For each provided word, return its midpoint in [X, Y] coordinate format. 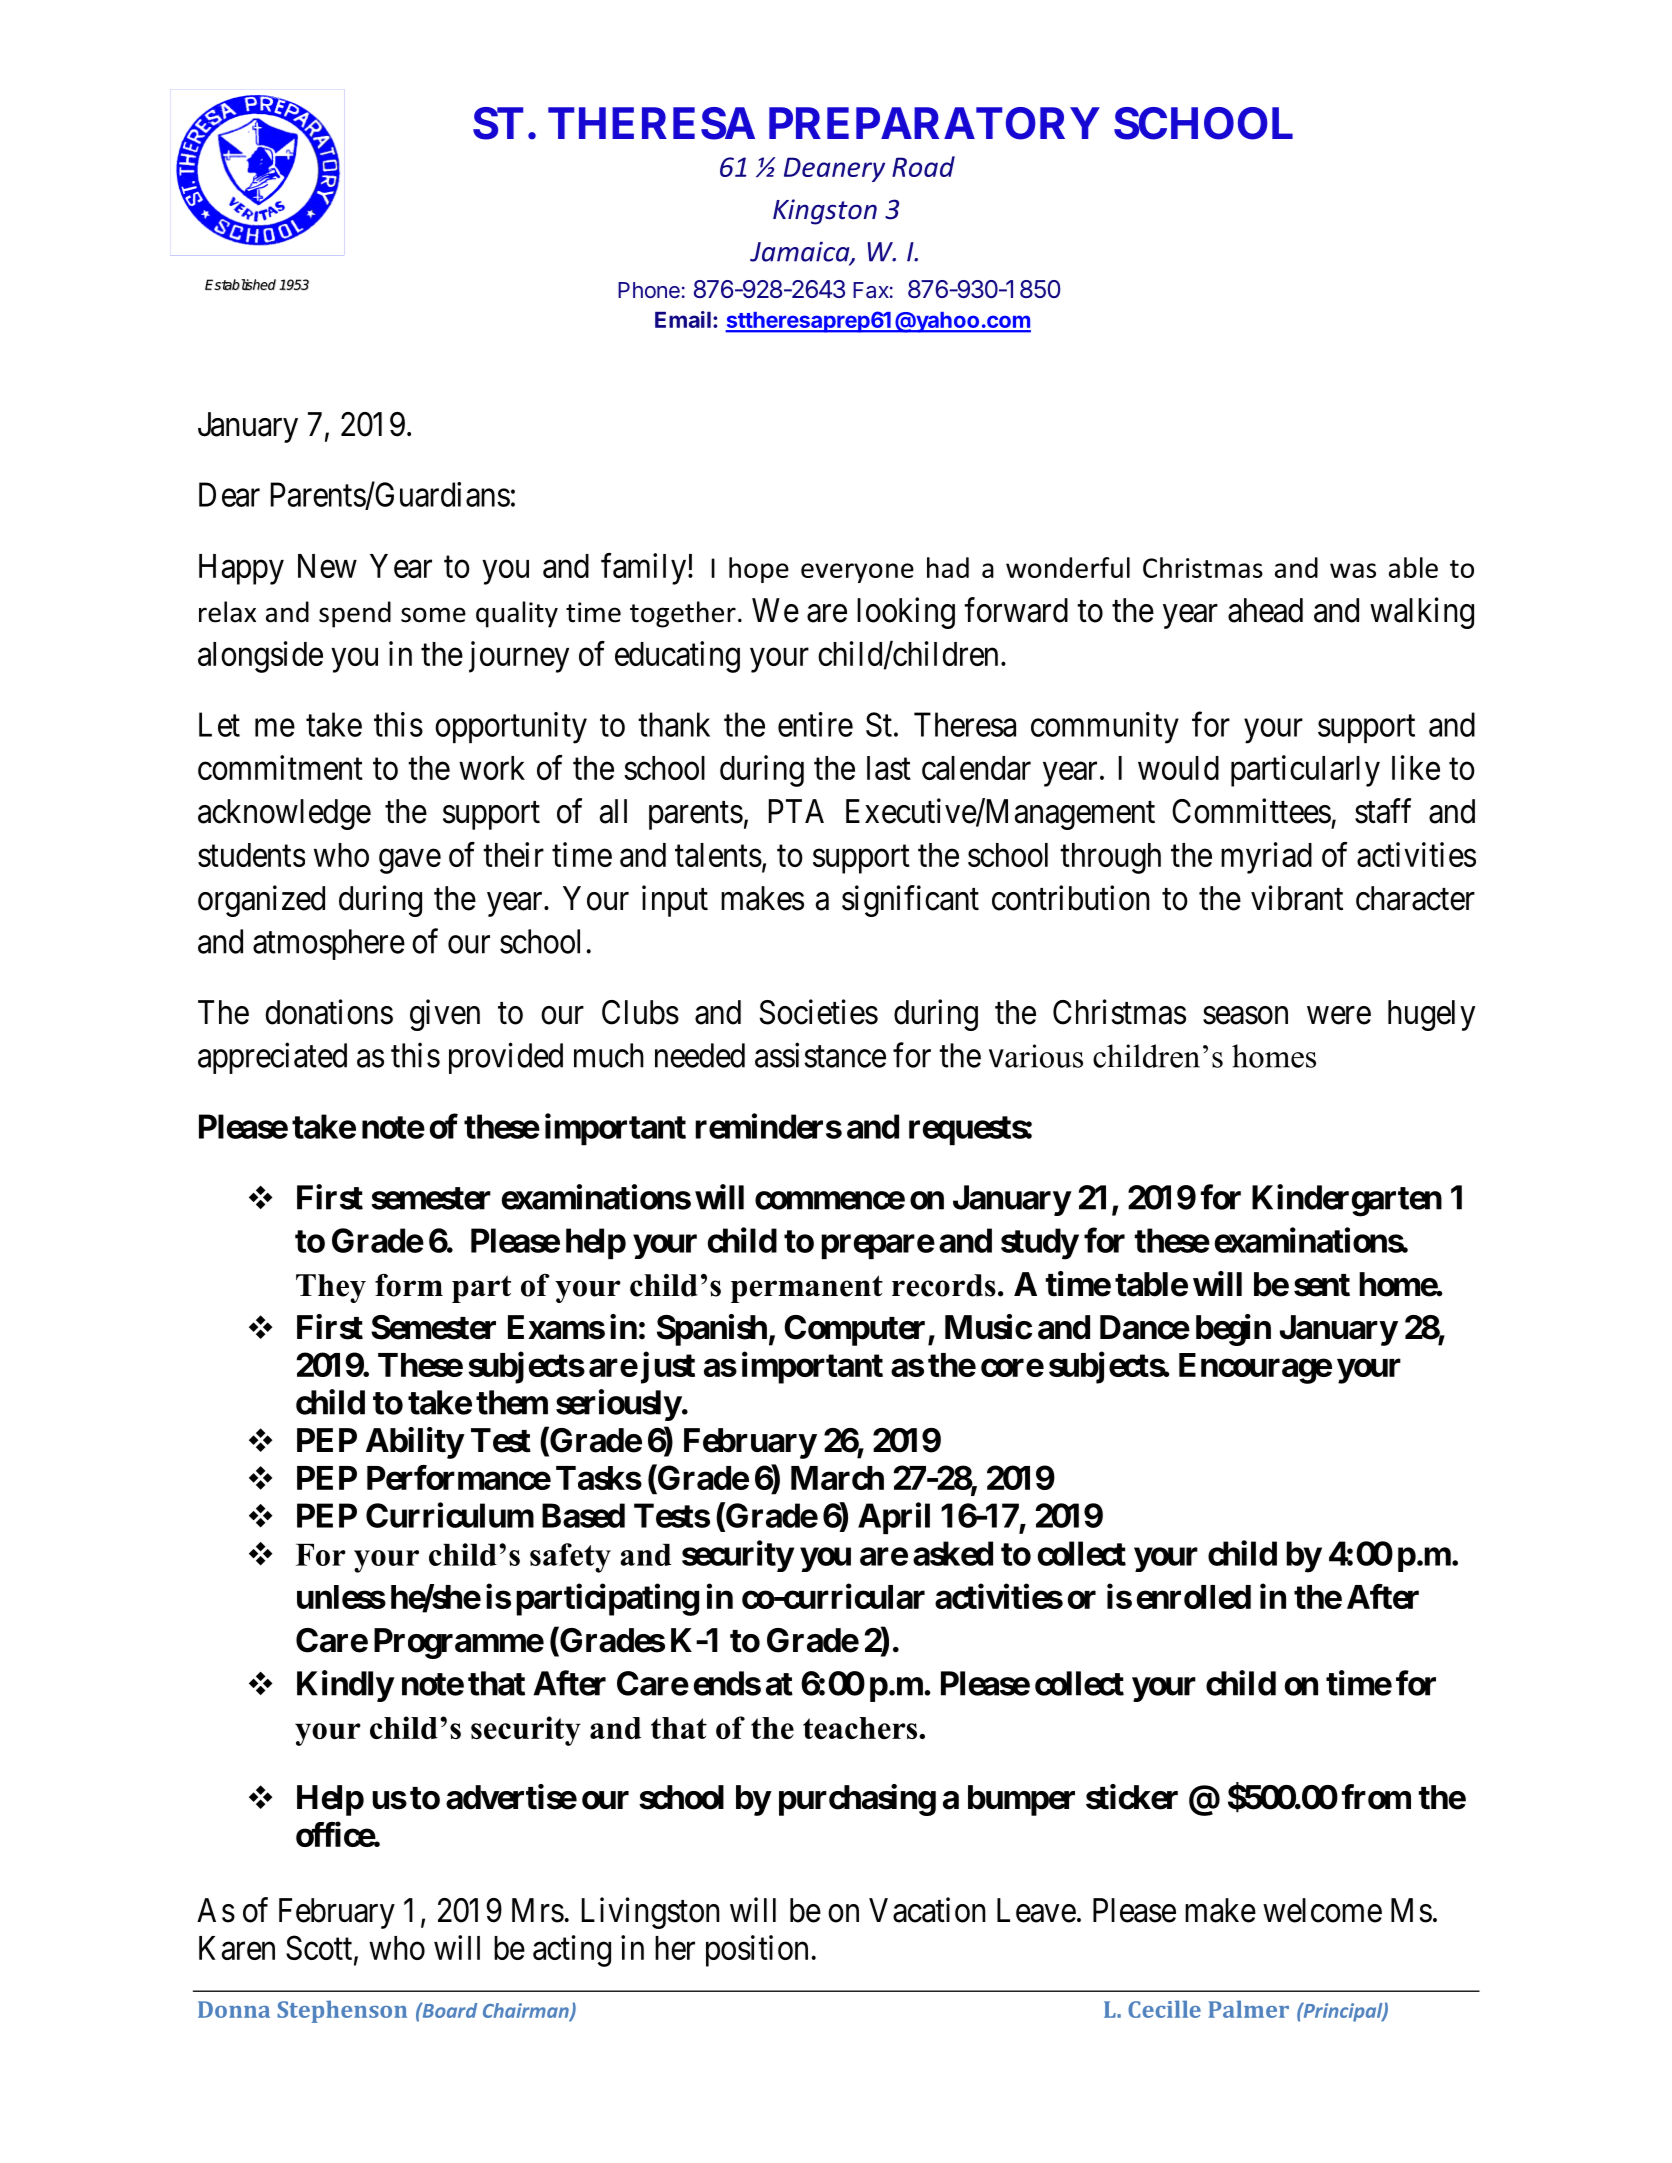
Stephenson [342, 2011]
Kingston [825, 212]
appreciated [272, 1058]
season [1245, 1015]
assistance [820, 1055]
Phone [649, 290]
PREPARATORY [934, 123]
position [757, 1951]
